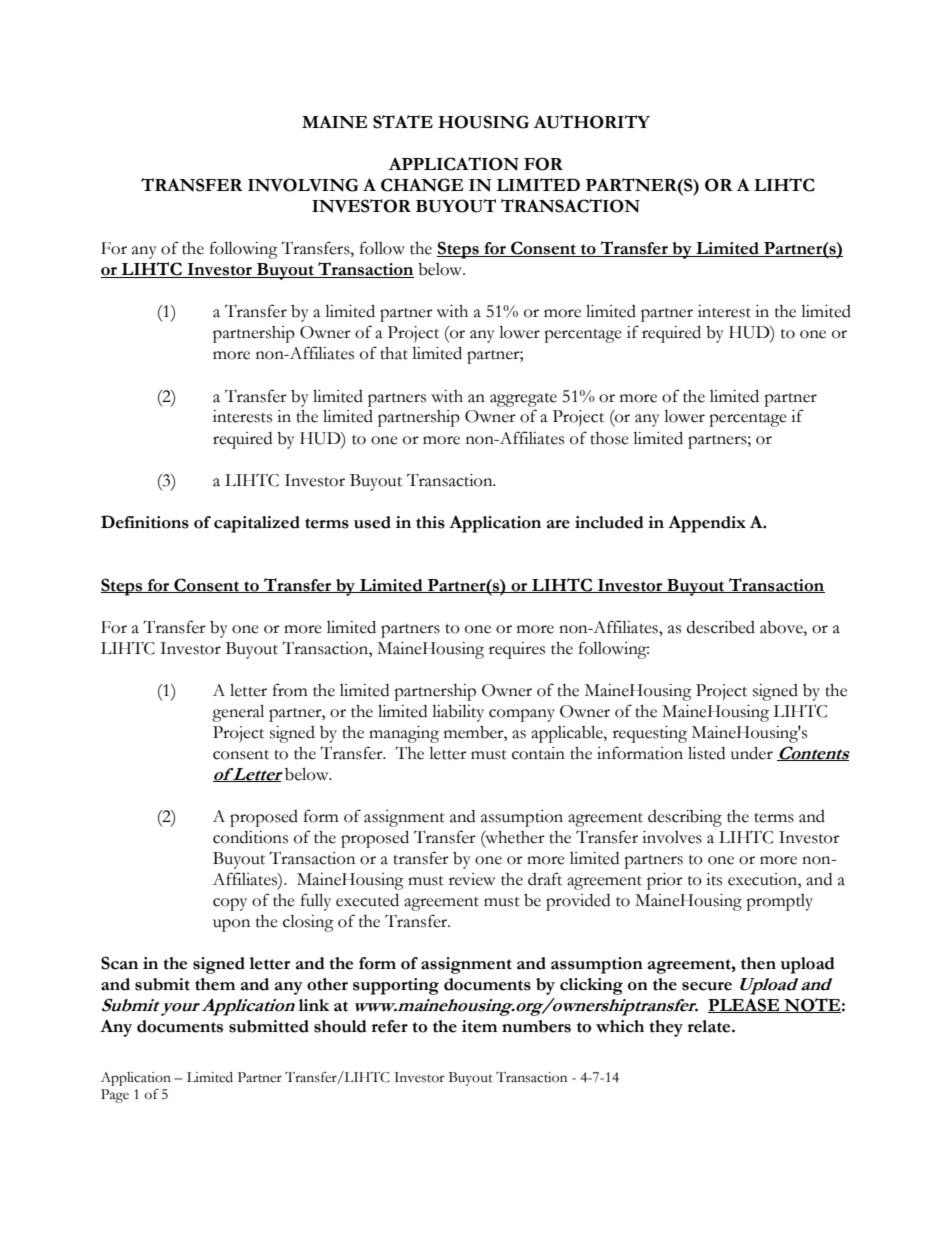 This screenshot has width=952, height=1233. Describe the element at coordinates (422, 185) in the screenshot. I see `CHANGE` at that location.
